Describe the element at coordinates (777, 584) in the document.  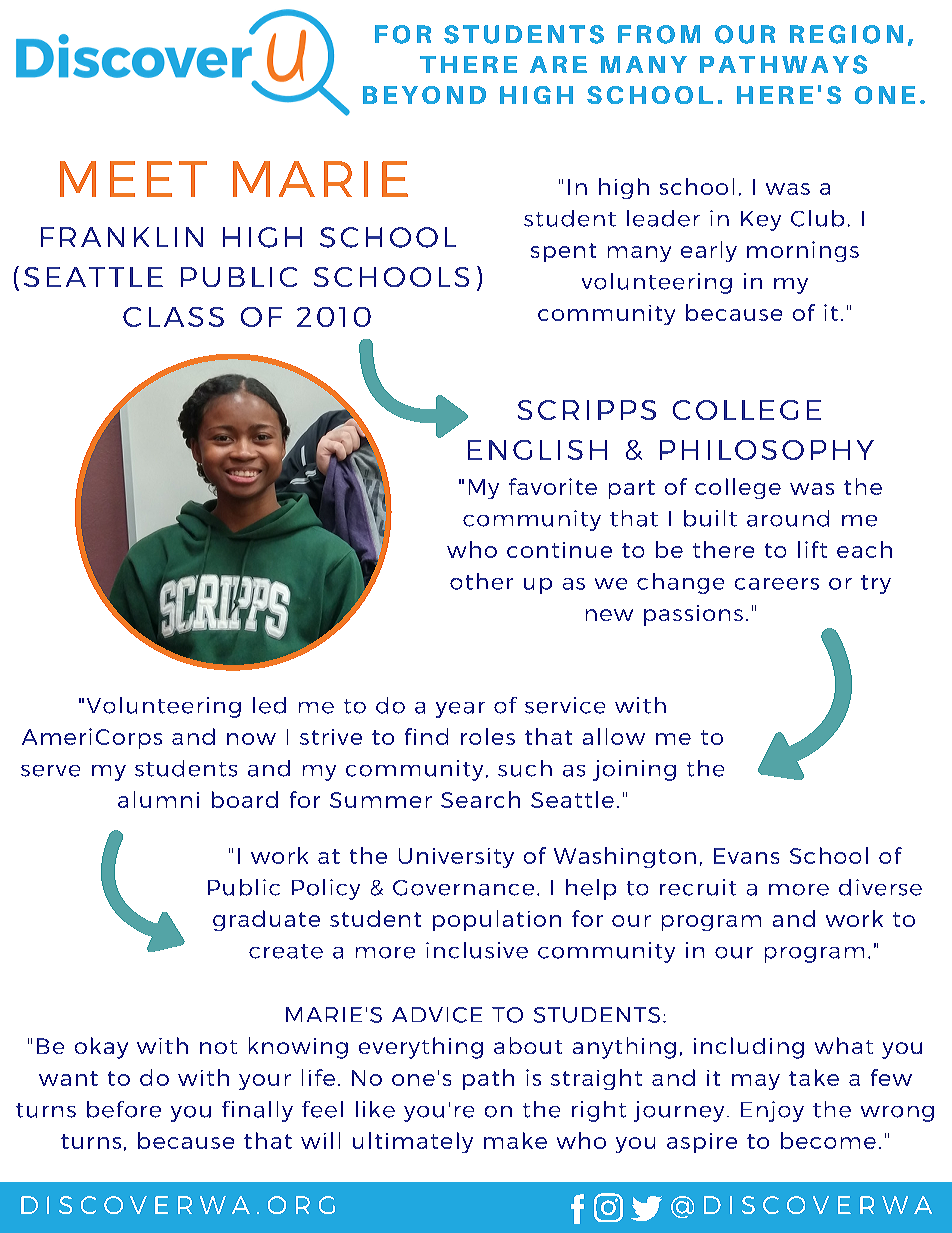
I see `careers` at that location.
